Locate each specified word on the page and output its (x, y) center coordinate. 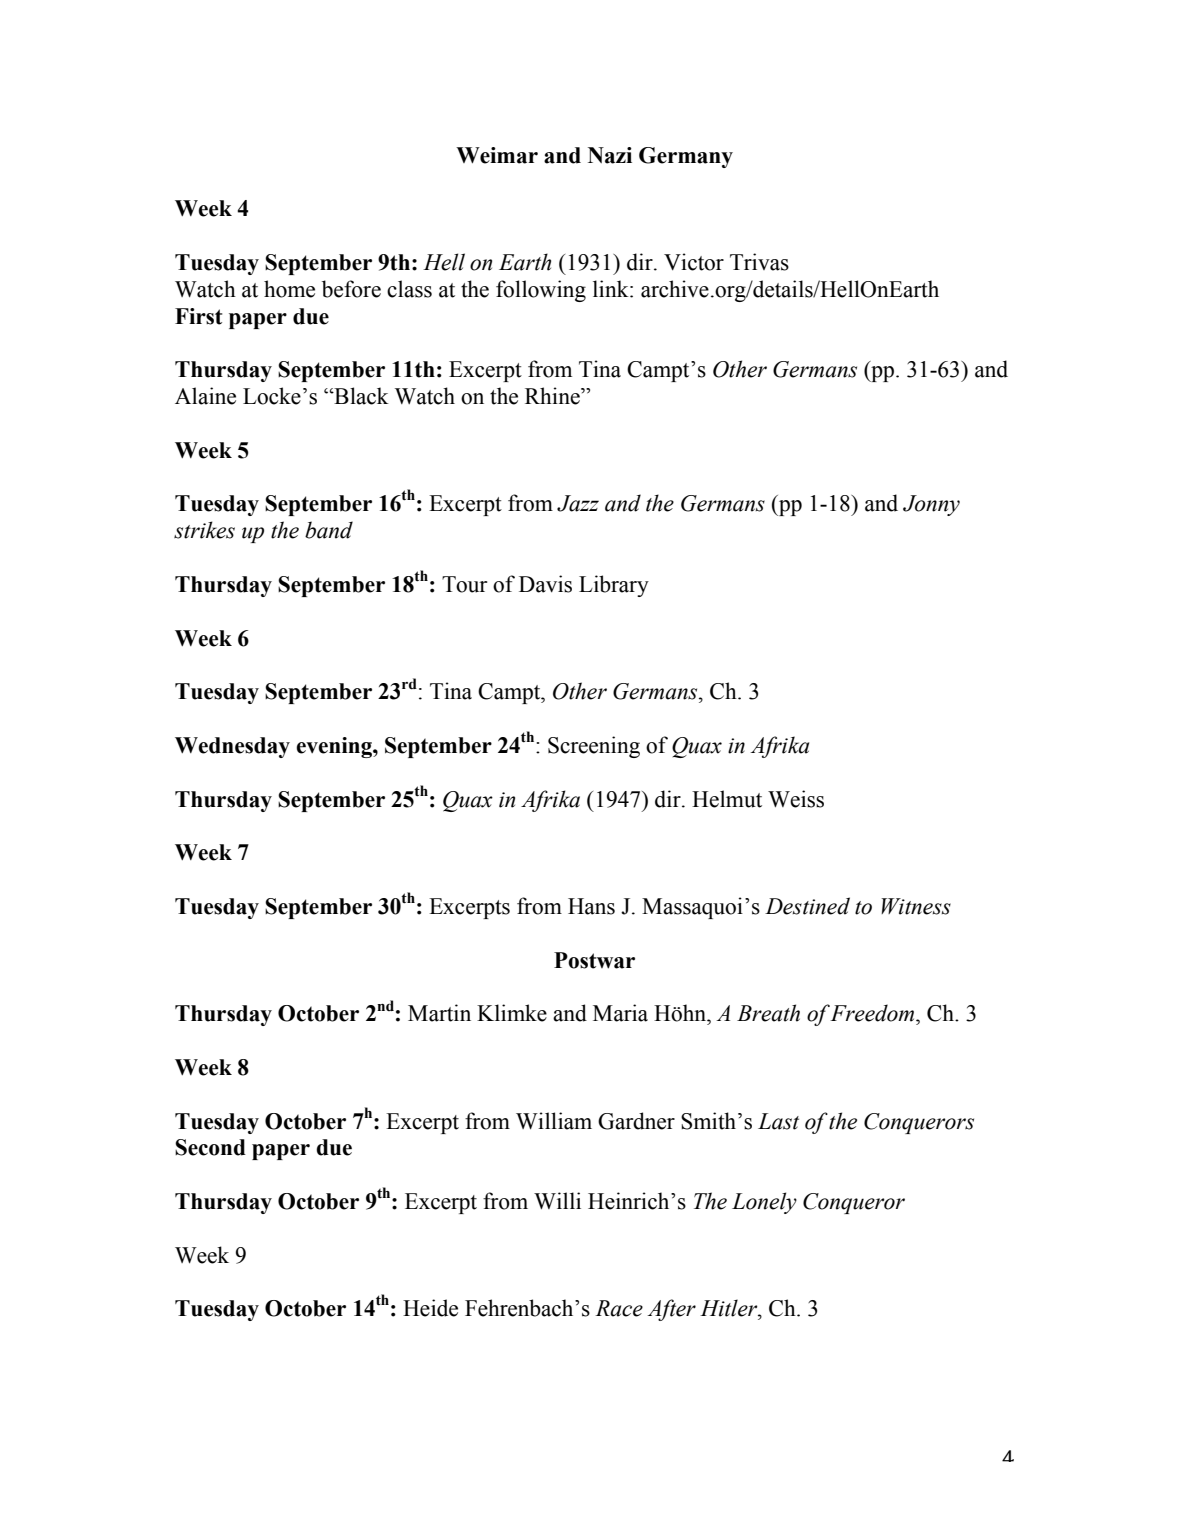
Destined (807, 906)
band (329, 530)
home (289, 289)
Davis (545, 584)
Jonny (931, 505)
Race (619, 1308)
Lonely (764, 1203)
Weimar (497, 155)
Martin (439, 1013)
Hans (591, 906)
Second (210, 1147)
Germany (686, 157)
